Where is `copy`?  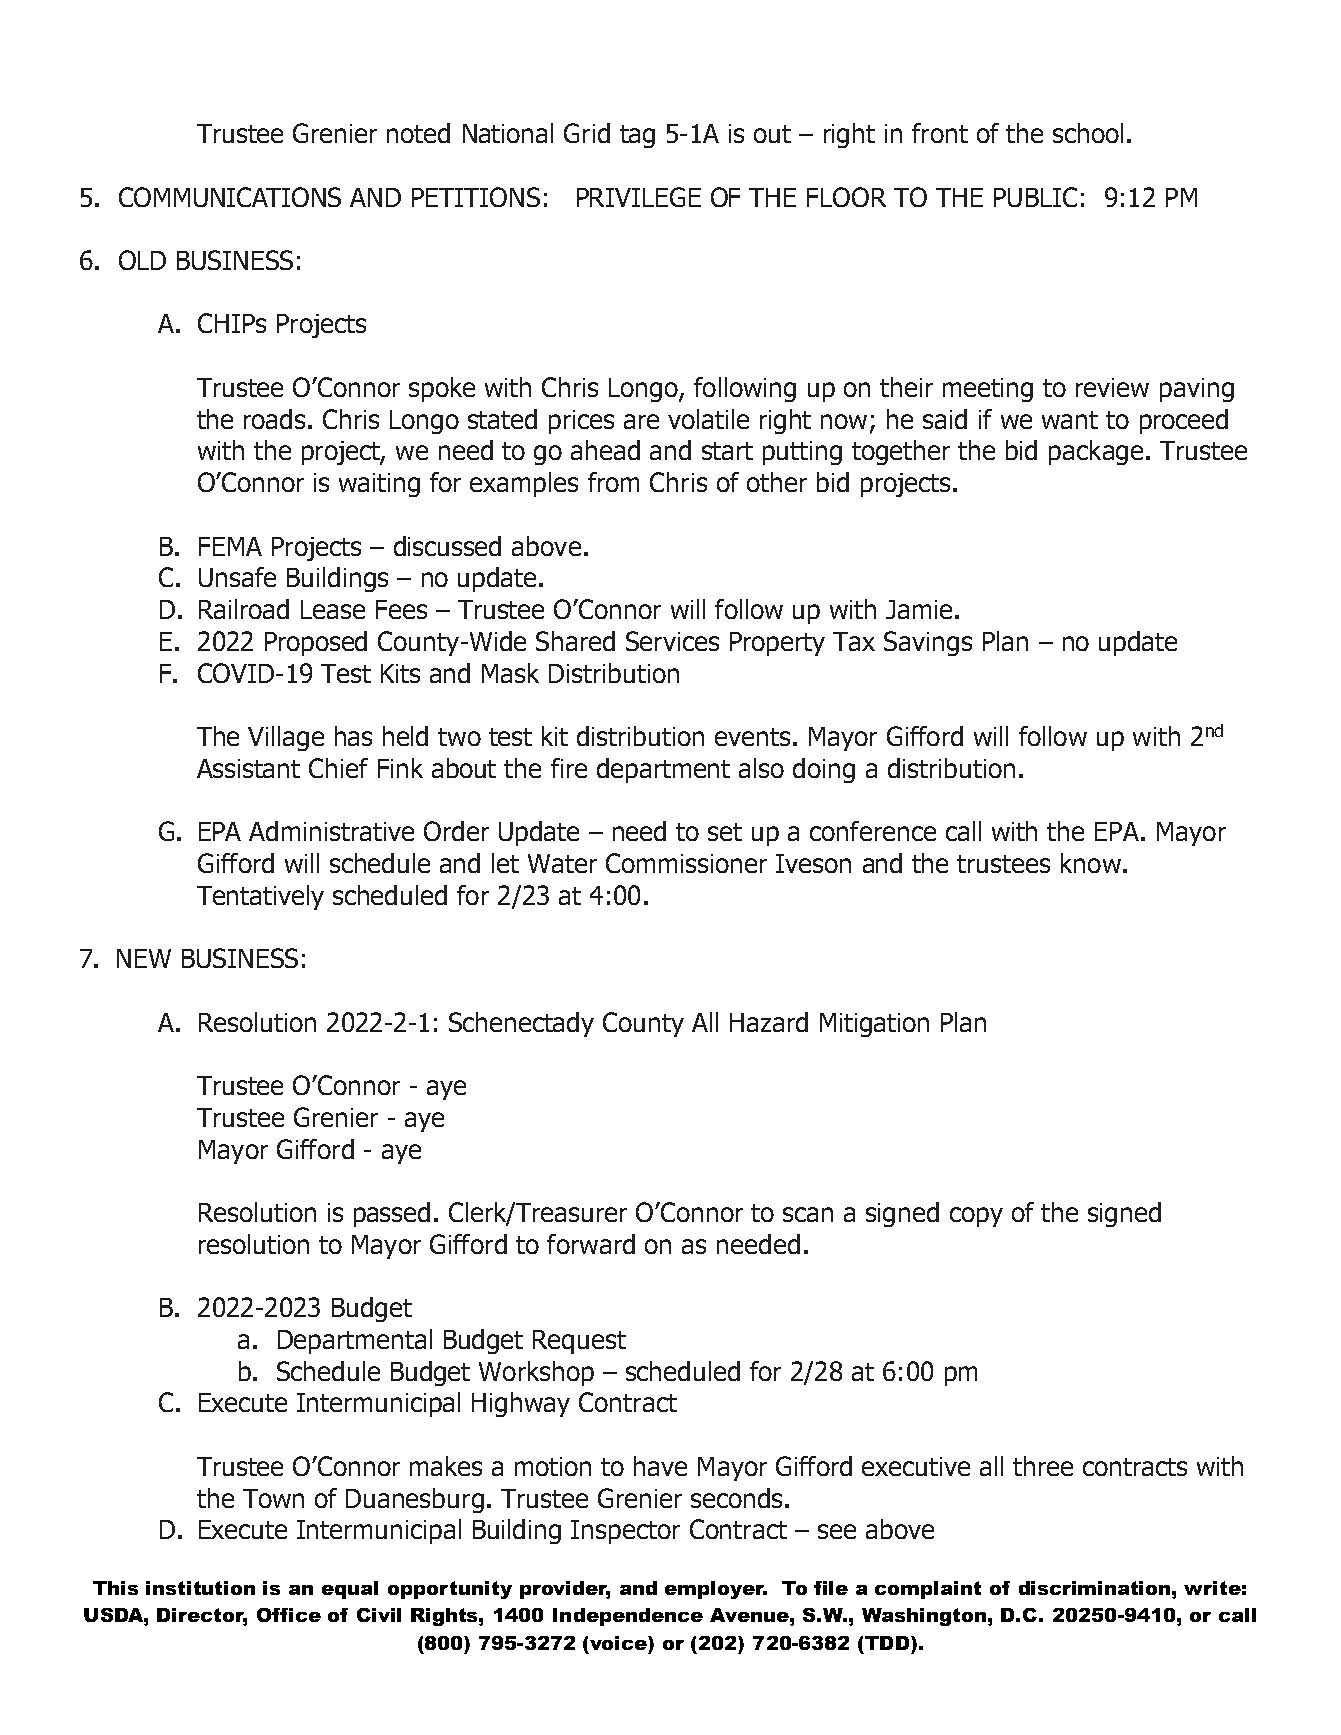
copy is located at coordinates (976, 1217).
